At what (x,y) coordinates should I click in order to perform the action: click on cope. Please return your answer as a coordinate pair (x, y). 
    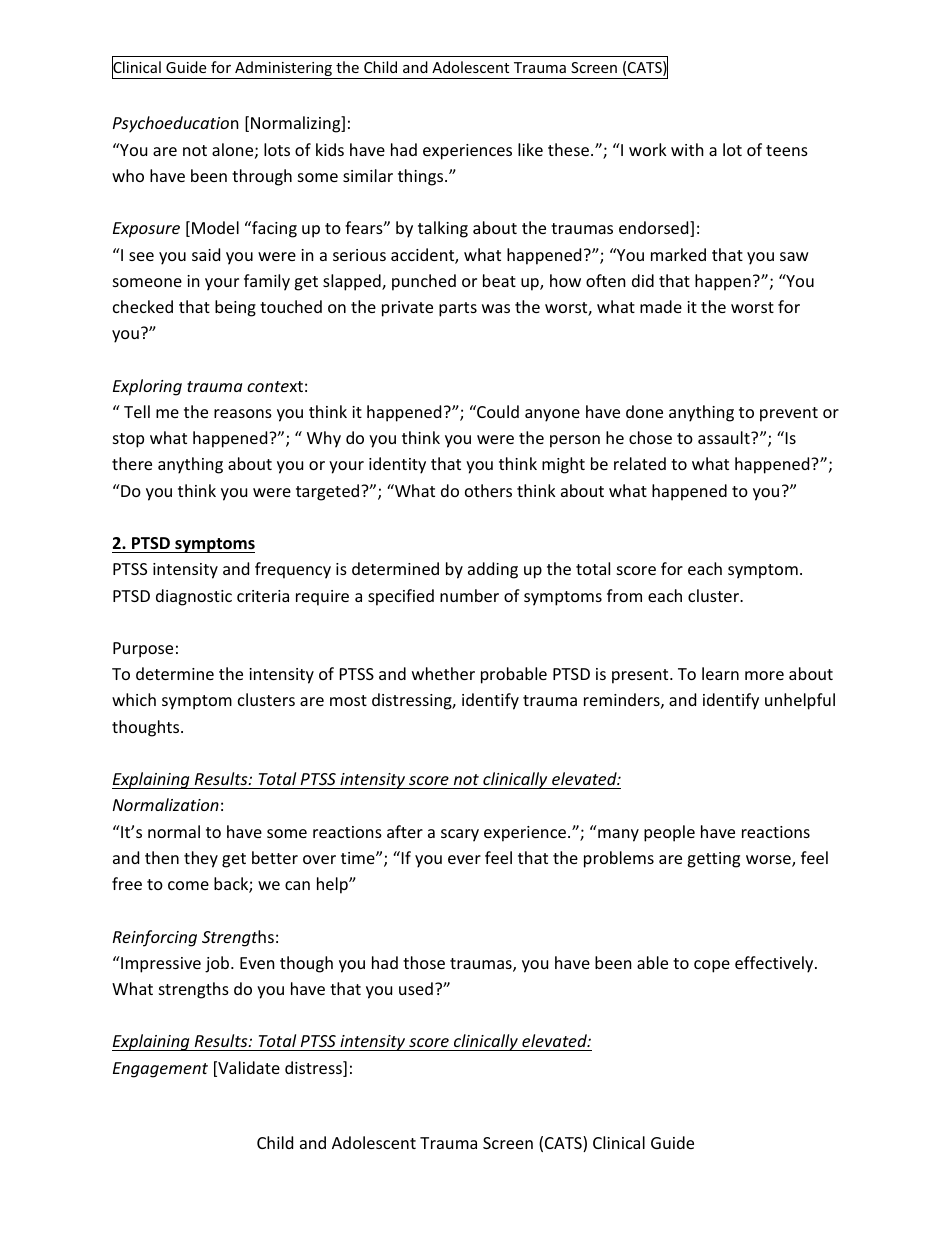
    Looking at the image, I should click on (712, 966).
